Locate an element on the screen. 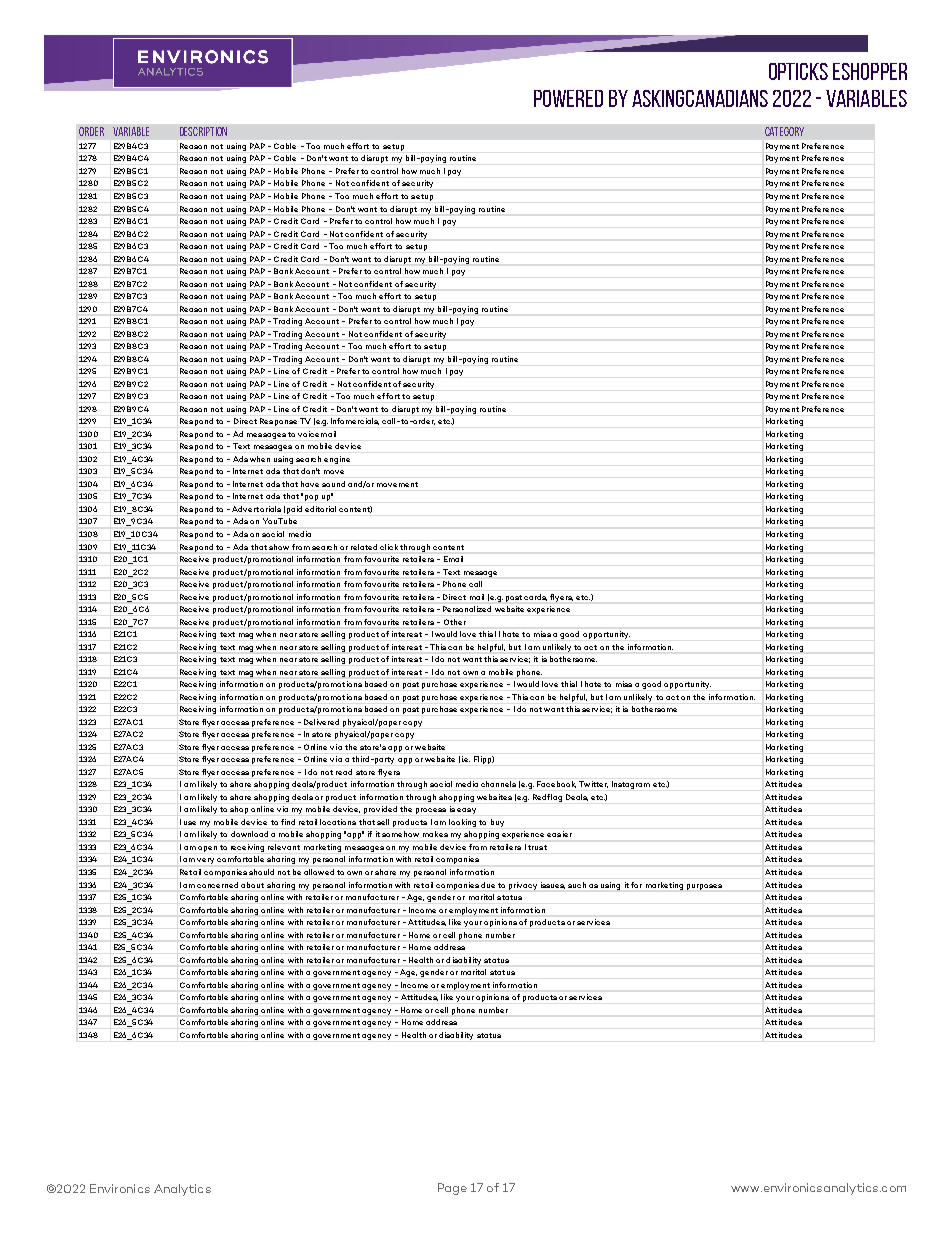 The width and height of the screenshot is (952, 1233). Description is located at coordinates (203, 131).
